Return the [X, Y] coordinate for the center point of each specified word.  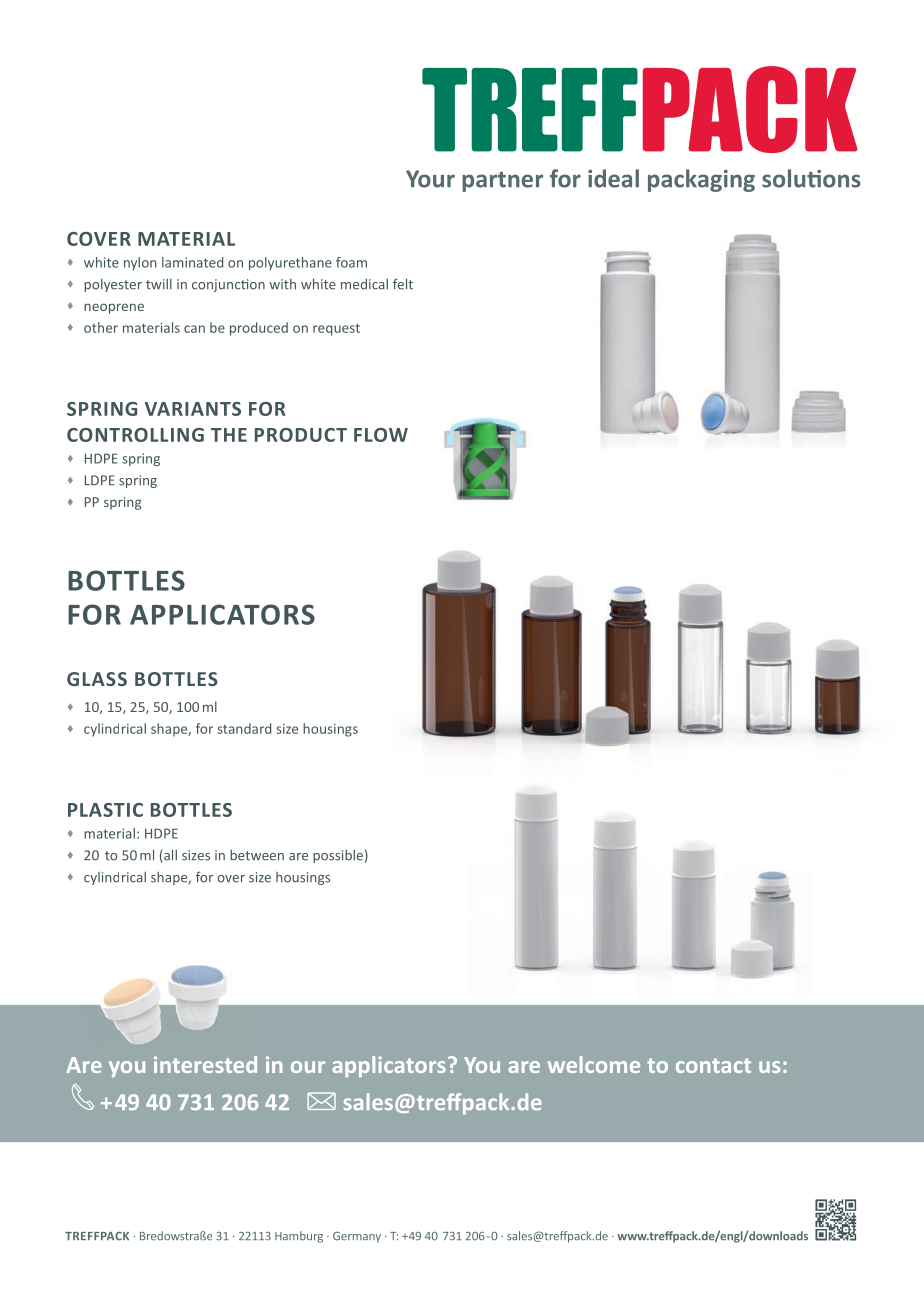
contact [713, 1065]
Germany [357, 1237]
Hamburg [299, 1237]
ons [842, 181]
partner [502, 182]
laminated [192, 262]
